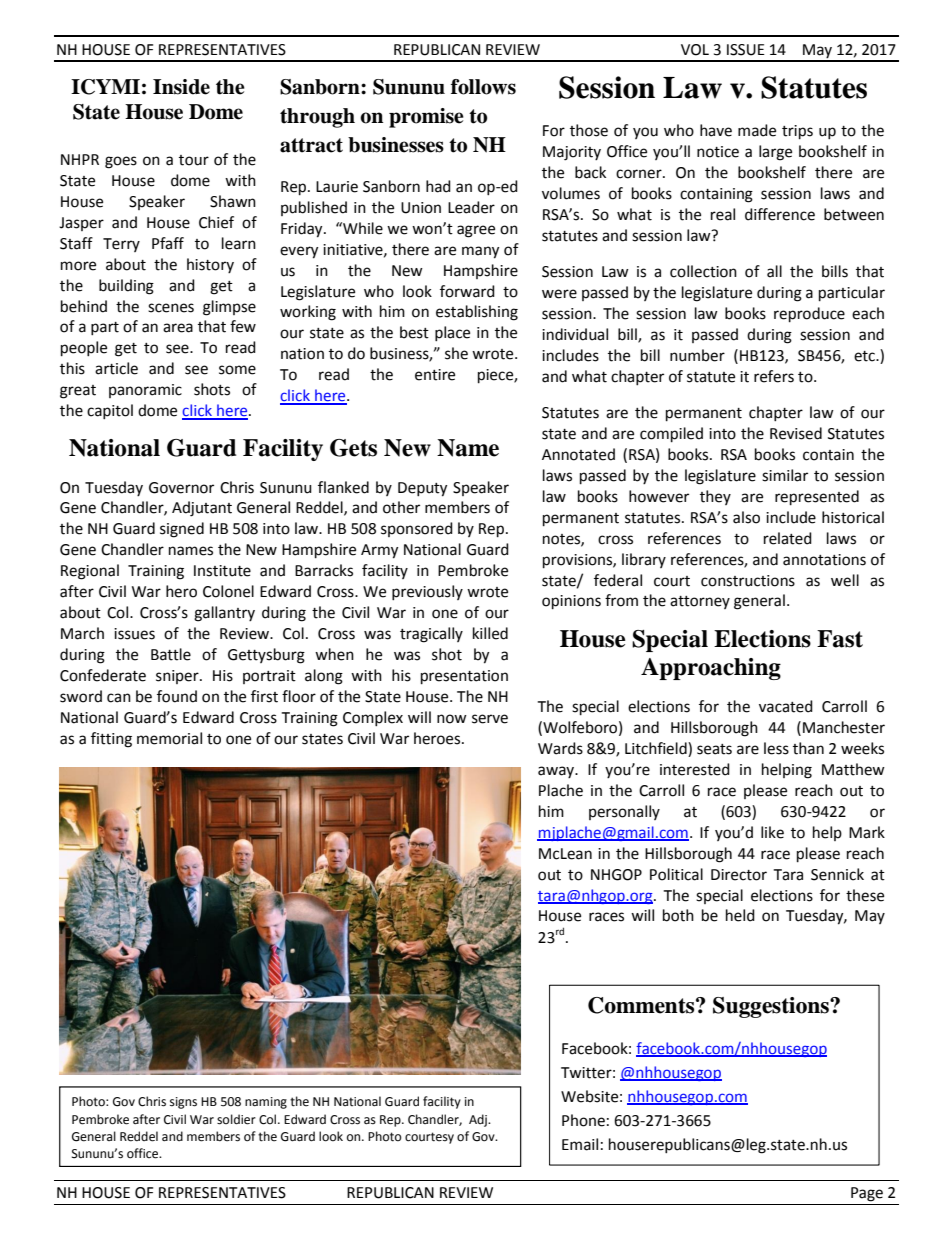 This page has height=1233, width=952. I want to click on promise, so click(426, 118).
